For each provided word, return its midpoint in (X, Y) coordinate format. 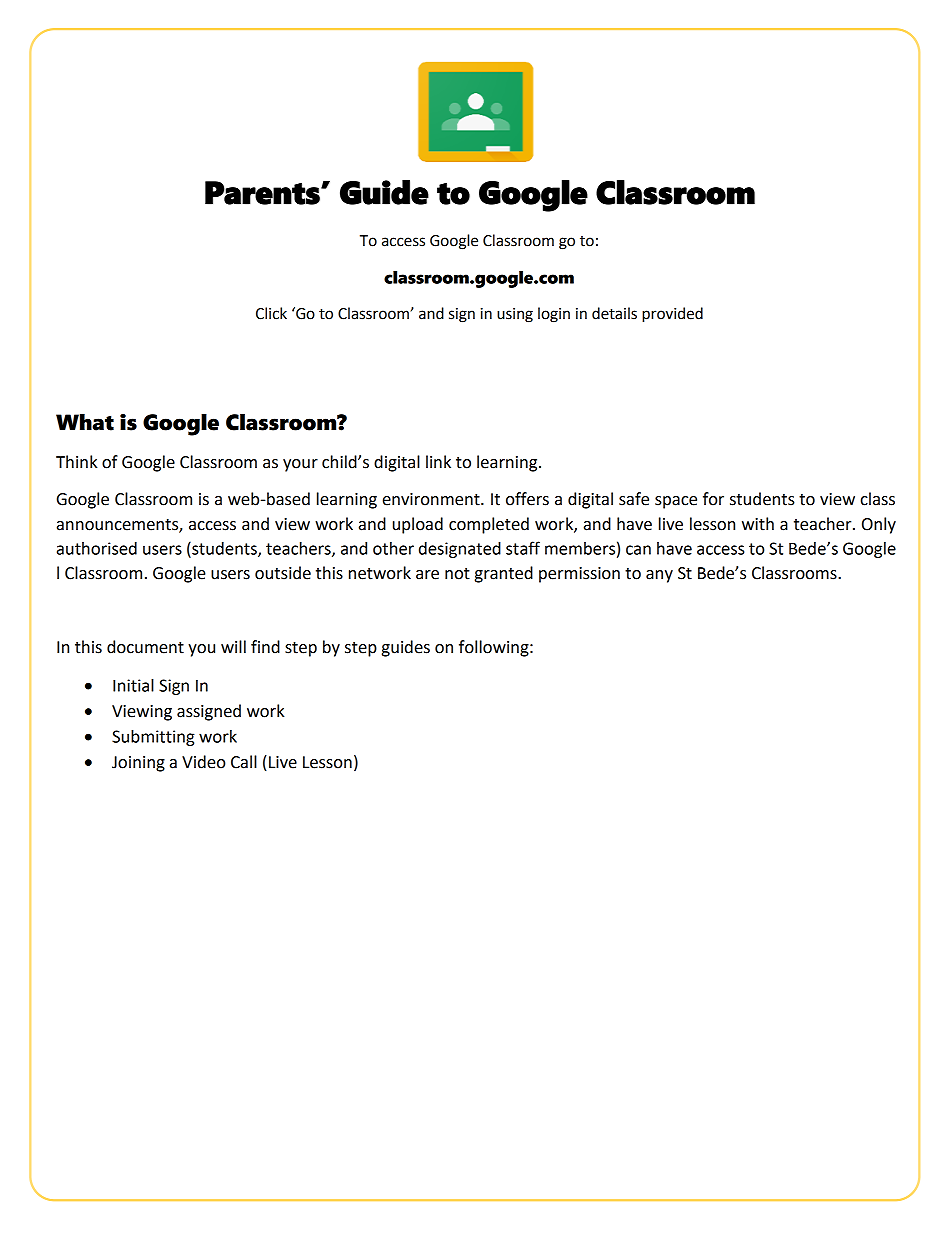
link (438, 461)
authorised (97, 548)
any (659, 576)
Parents (263, 193)
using (515, 315)
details (614, 313)
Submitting (153, 738)
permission (579, 575)
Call (244, 762)
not (457, 574)
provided (672, 315)
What (85, 422)
